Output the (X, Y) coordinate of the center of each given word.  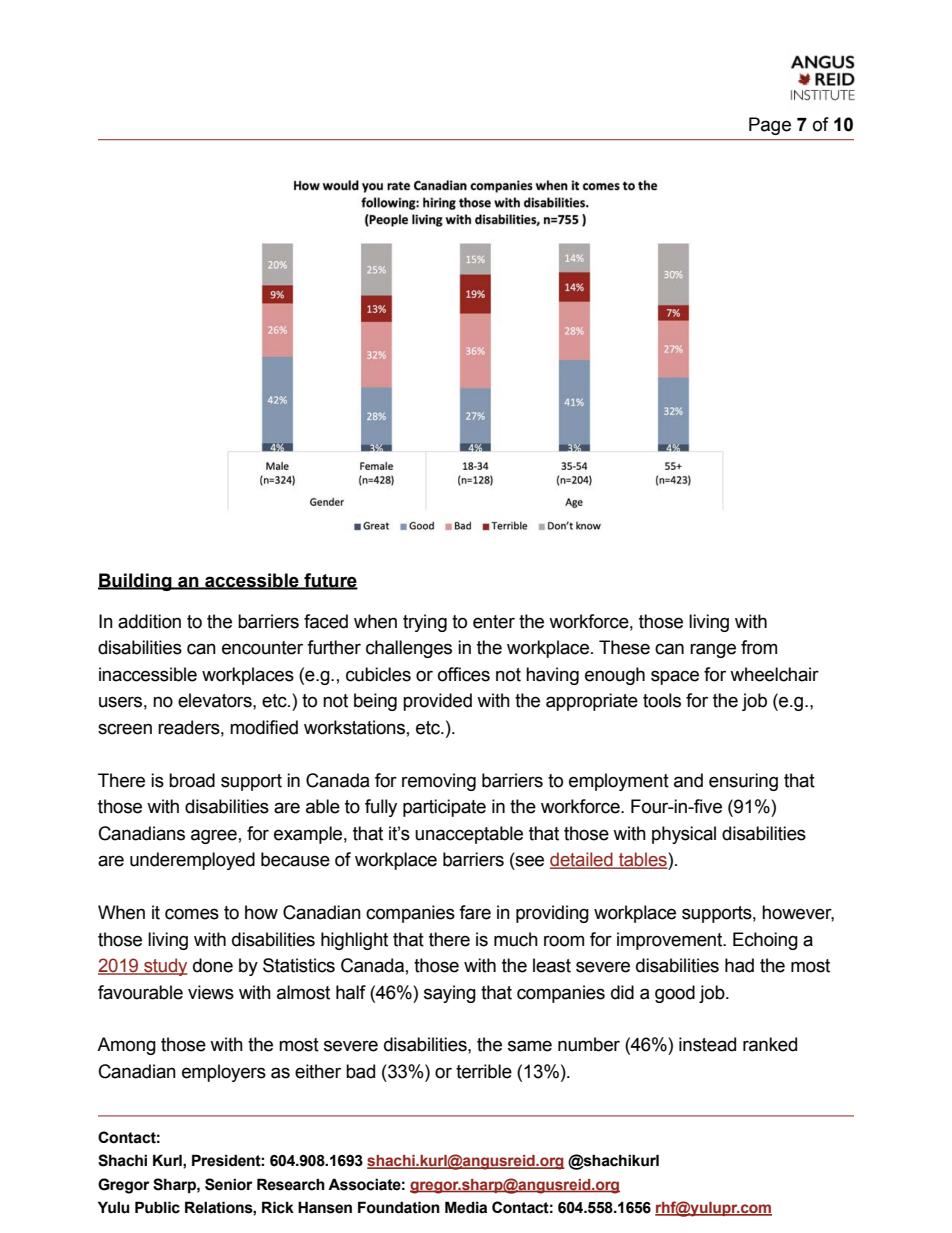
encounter (262, 648)
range (713, 650)
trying (425, 623)
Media (466, 1207)
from (759, 647)
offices (464, 674)
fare (475, 912)
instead (707, 1044)
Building (136, 582)
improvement (671, 941)
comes (192, 914)
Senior (229, 1184)
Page (770, 126)
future (330, 581)
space (675, 677)
